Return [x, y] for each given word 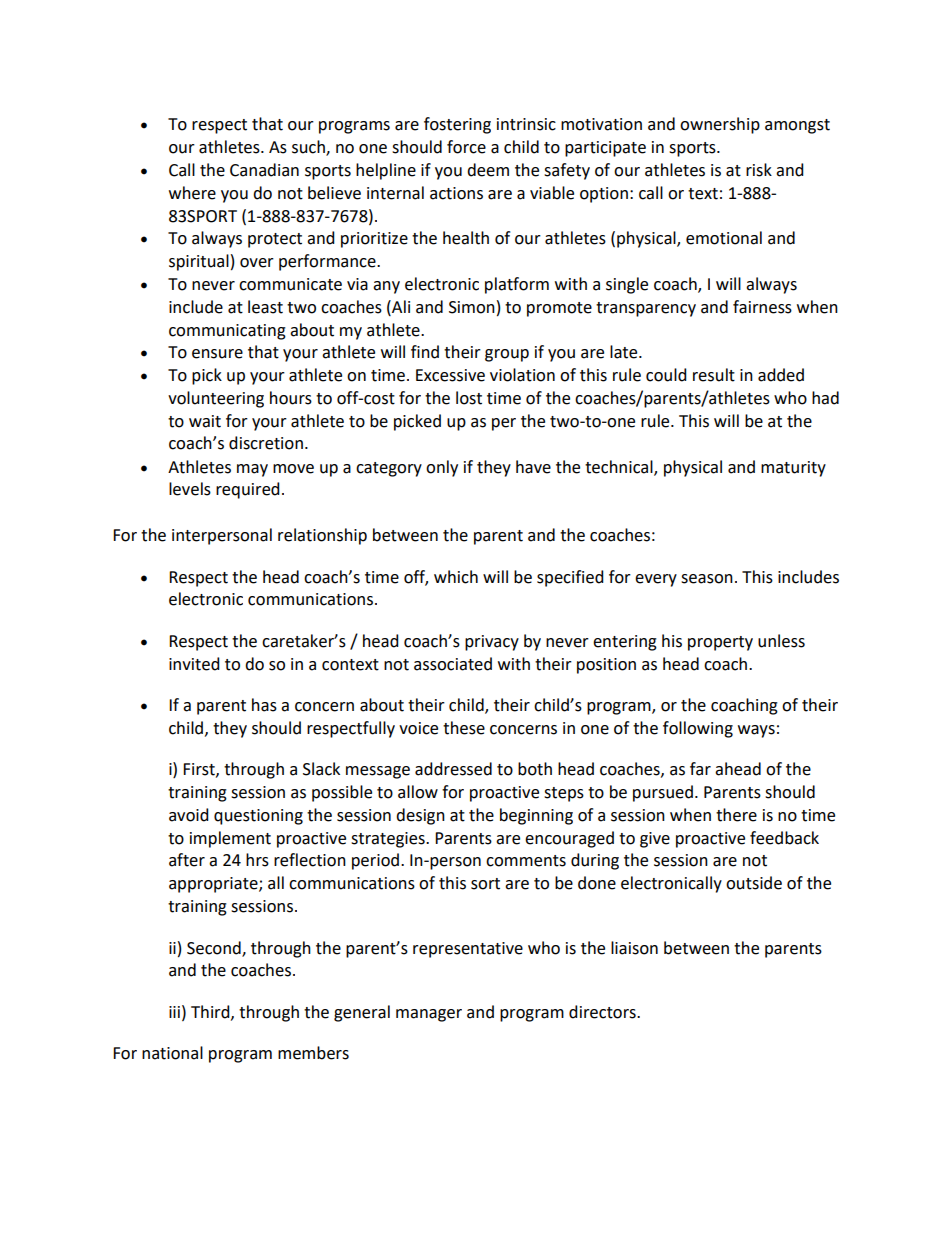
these [464, 728]
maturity [793, 469]
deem [488, 170]
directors [603, 1012]
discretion [266, 443]
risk [759, 170]
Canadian [264, 170]
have [533, 467]
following [698, 729]
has [264, 705]
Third [211, 1012]
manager [429, 1015]
